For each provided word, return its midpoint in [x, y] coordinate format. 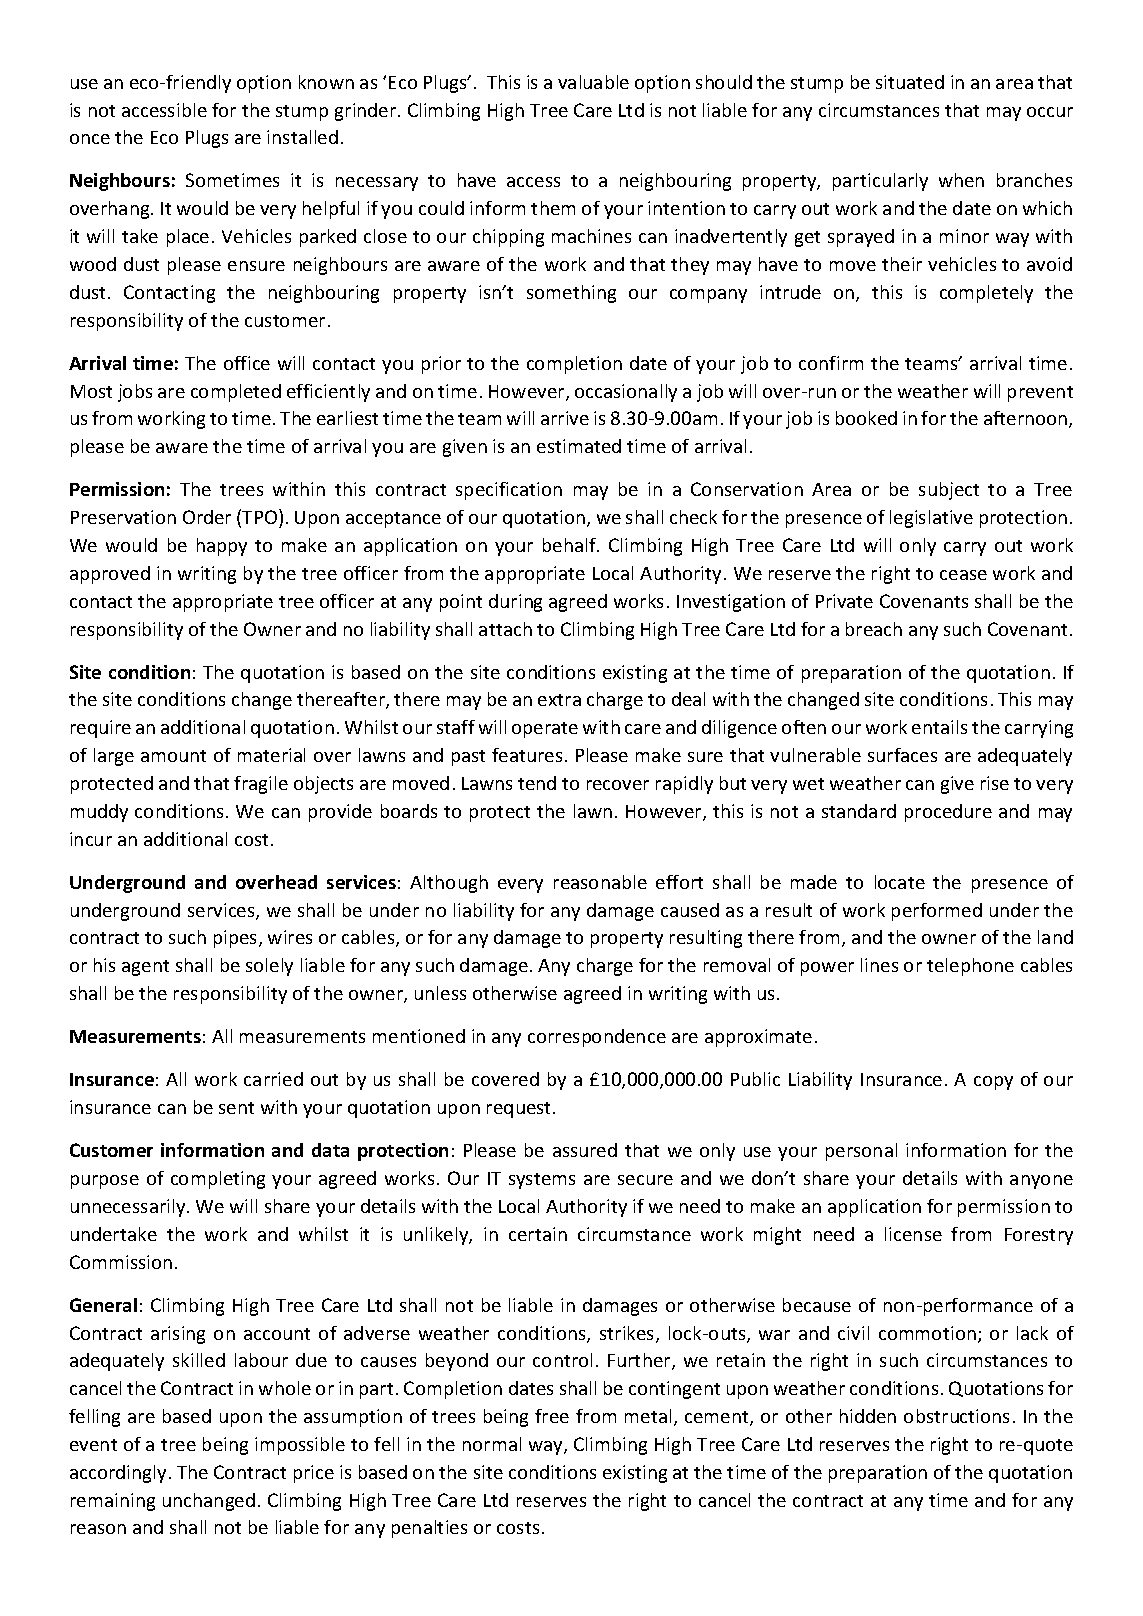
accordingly [118, 1474]
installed [302, 137]
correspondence [597, 1038]
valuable [593, 82]
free [552, 1416]
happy [222, 547]
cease [963, 575]
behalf [571, 545]
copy [993, 1083]
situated [910, 82]
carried [273, 1079]
